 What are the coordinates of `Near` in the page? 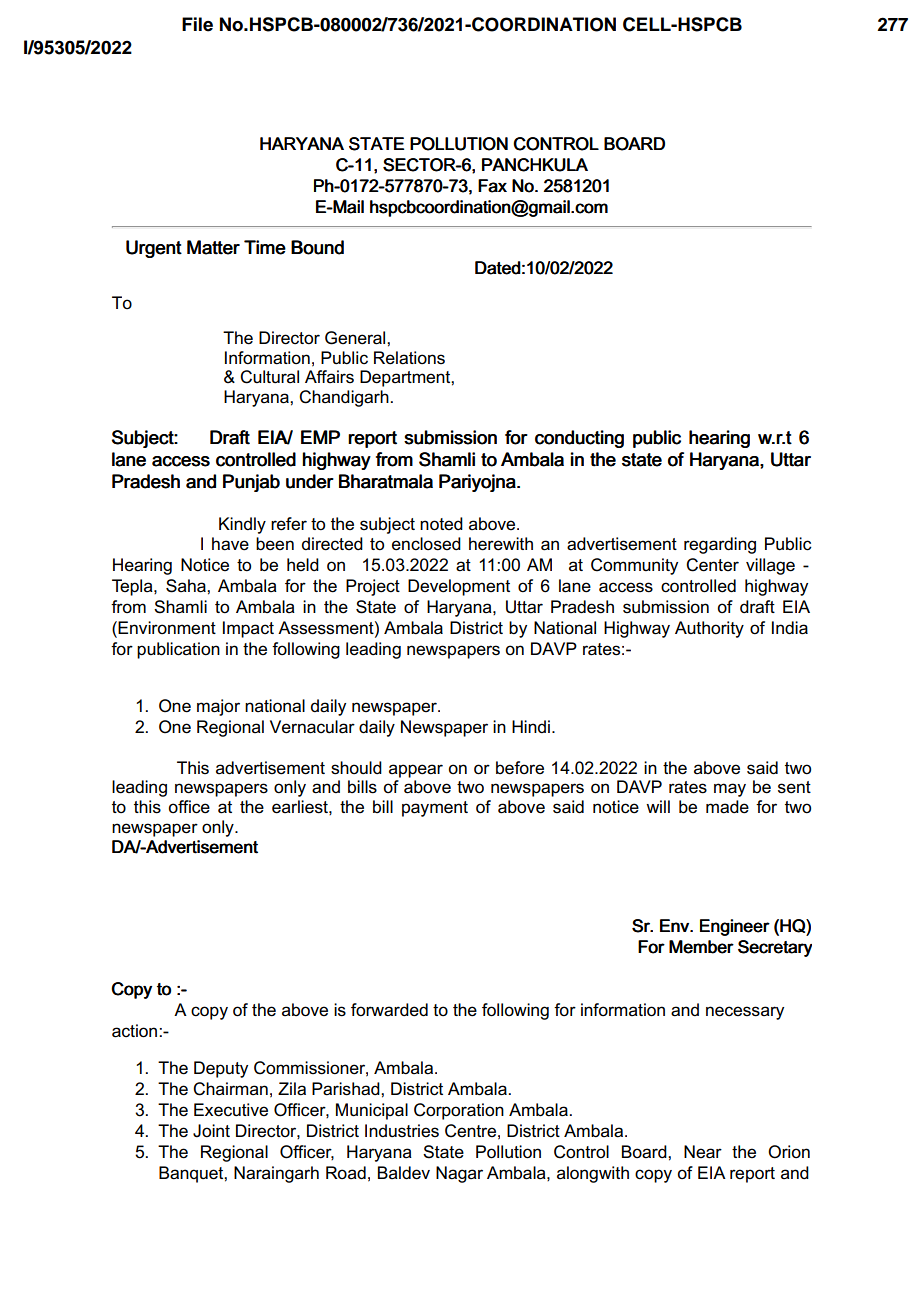 It's located at (703, 1152).
